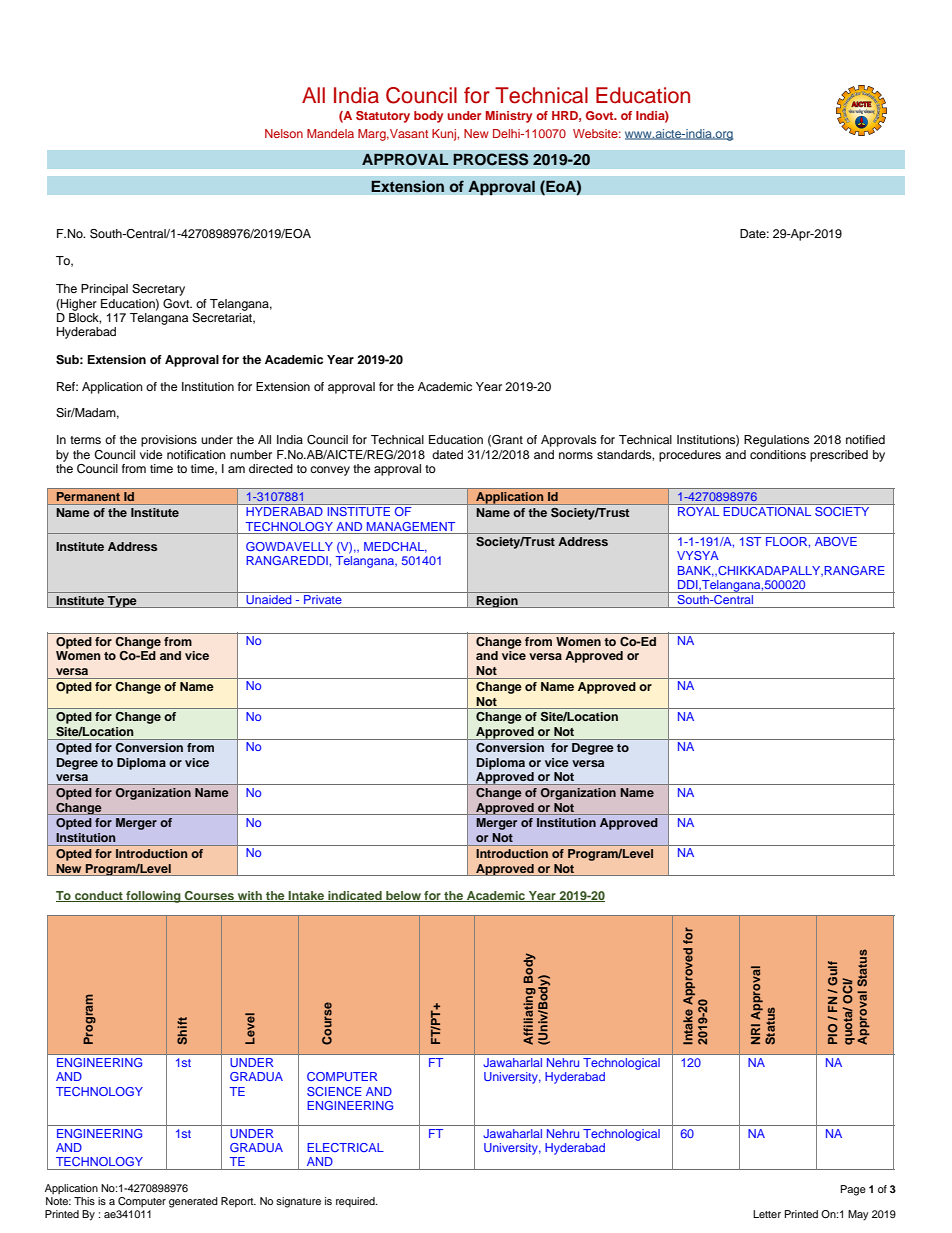 The height and width of the screenshot is (1233, 952). Describe the element at coordinates (284, 133) in the screenshot. I see `Nelson` at that location.
